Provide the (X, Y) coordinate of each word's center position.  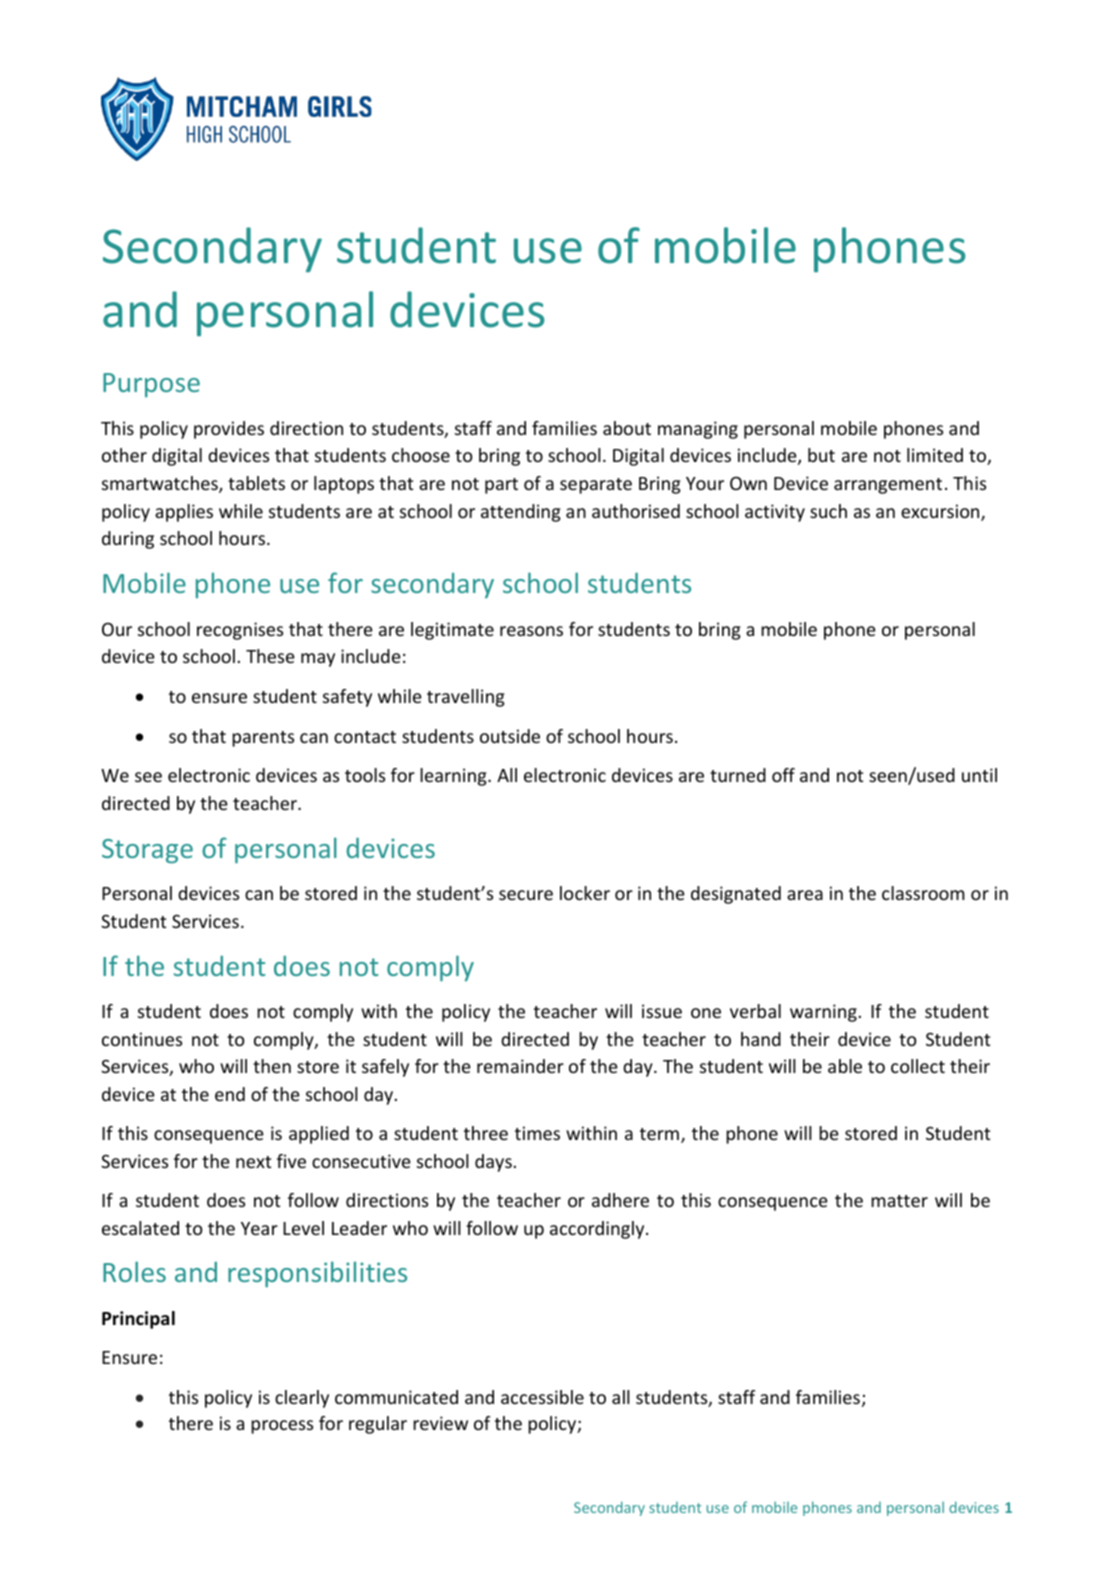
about (627, 428)
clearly (302, 1399)
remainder (520, 1066)
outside (510, 736)
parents (263, 739)
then (272, 1066)
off (783, 775)
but (821, 455)
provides (229, 430)
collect (918, 1066)
